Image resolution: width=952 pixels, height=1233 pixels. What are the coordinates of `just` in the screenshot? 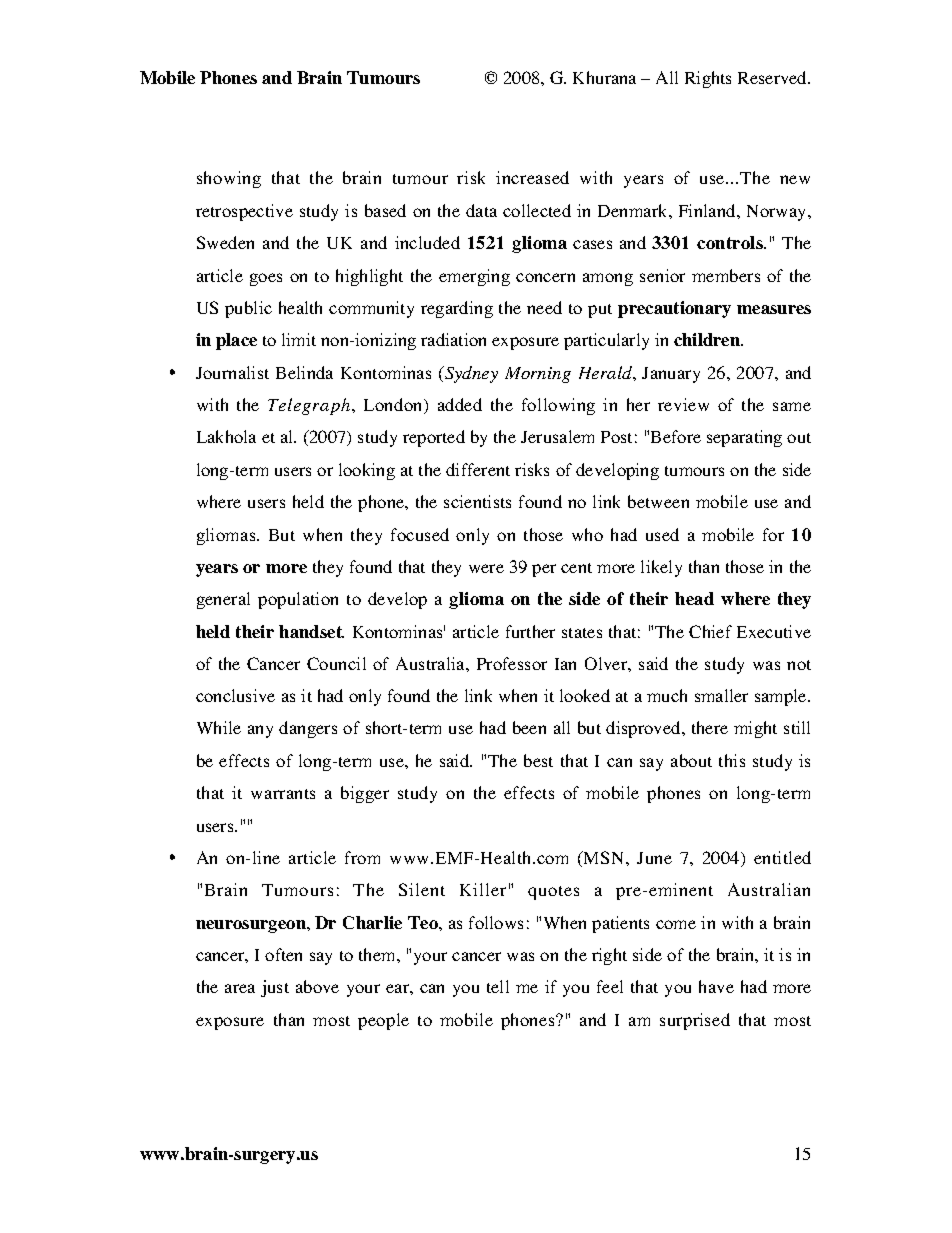 It's located at (275, 988).
